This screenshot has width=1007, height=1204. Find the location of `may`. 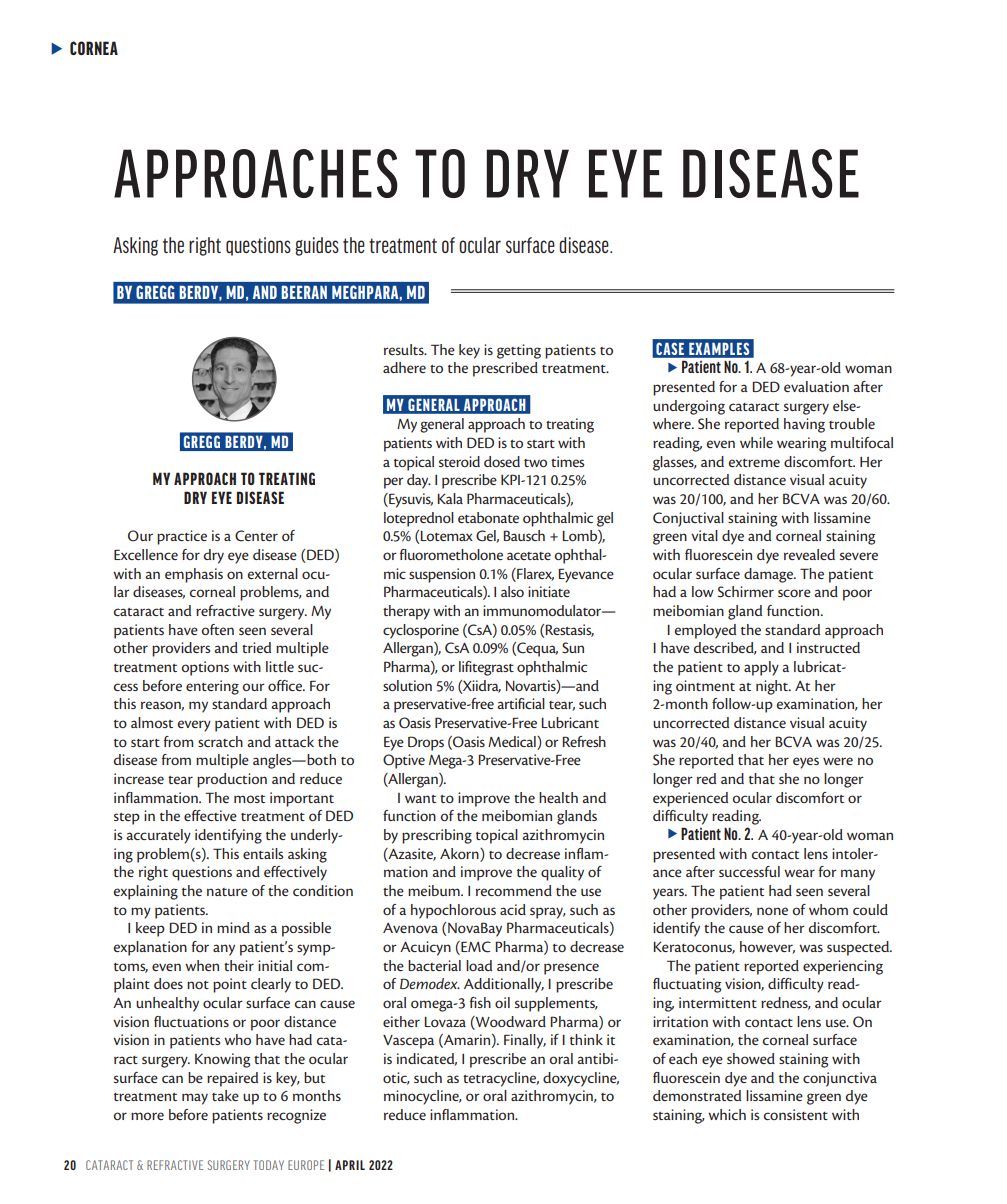

may is located at coordinates (195, 1099).
